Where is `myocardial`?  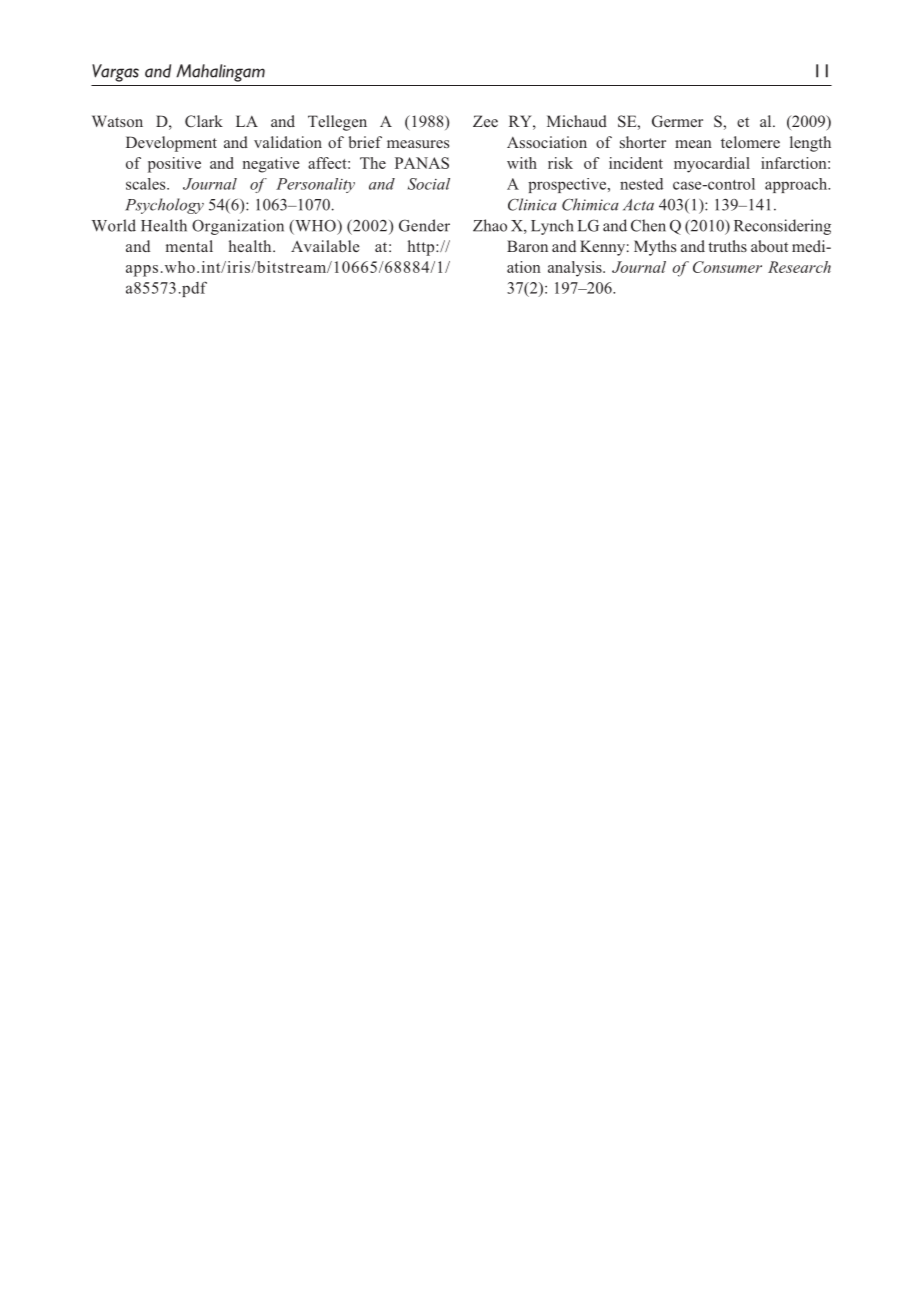
myocardial is located at coordinates (712, 165).
